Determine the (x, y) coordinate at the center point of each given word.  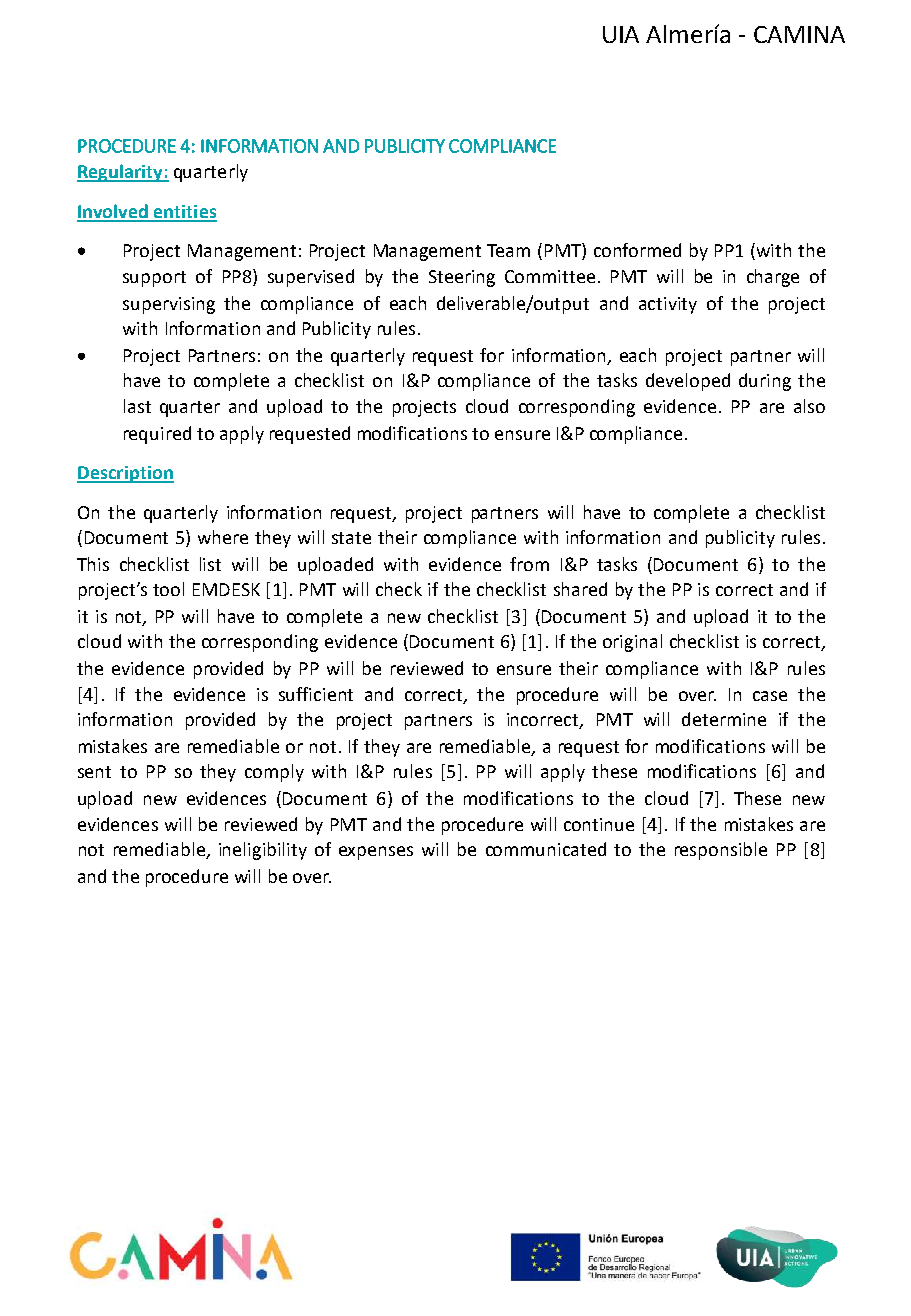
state (351, 538)
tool (168, 589)
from (529, 564)
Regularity (121, 173)
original (632, 643)
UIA (621, 34)
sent (94, 772)
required (157, 435)
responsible (721, 851)
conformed (637, 250)
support (154, 279)
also (809, 406)
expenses (376, 853)
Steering (462, 278)
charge (773, 278)
